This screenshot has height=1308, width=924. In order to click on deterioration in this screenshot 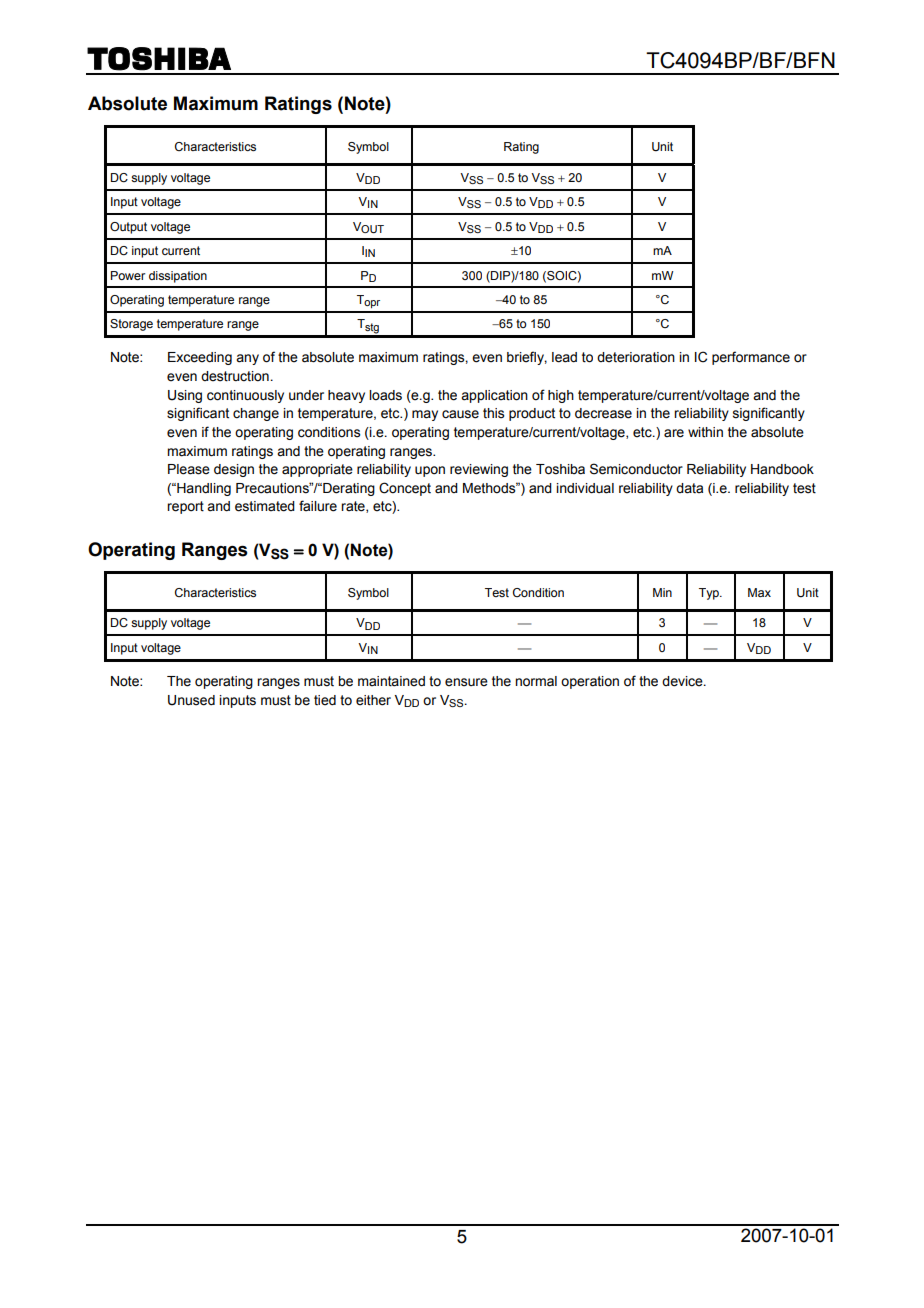, I will do `click(636, 357)`.
